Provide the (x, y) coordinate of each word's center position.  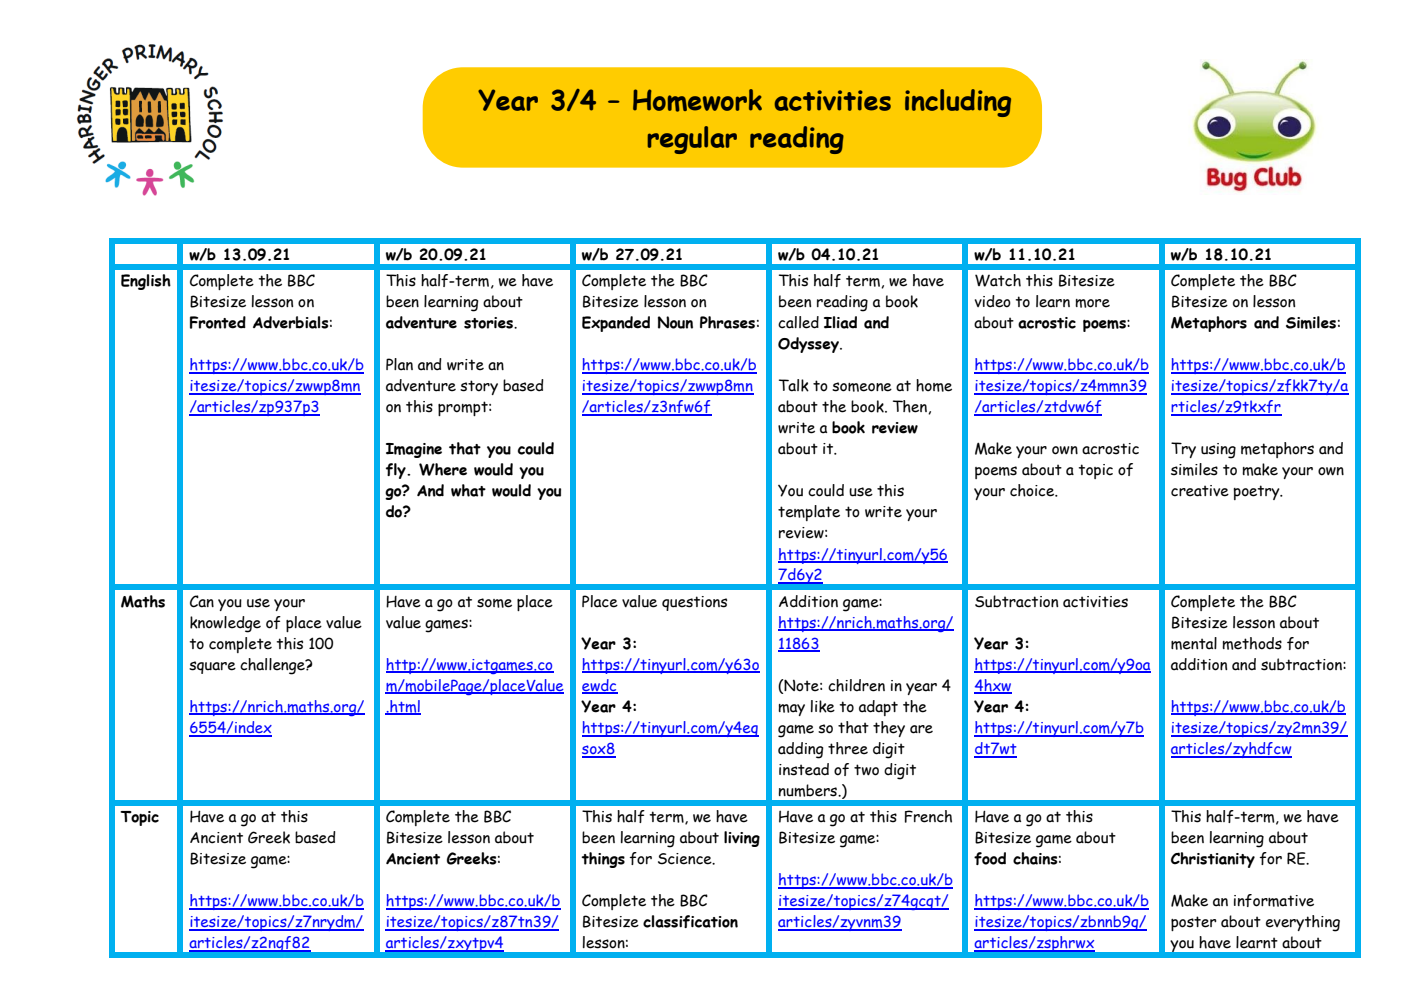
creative (1200, 491)
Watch (998, 280)
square (212, 667)
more (1092, 303)
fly (397, 471)
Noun (675, 322)
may (791, 710)
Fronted (218, 322)
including (958, 103)
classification (690, 921)
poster (1194, 923)
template (809, 513)
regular (692, 140)
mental (1194, 643)
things (603, 860)
